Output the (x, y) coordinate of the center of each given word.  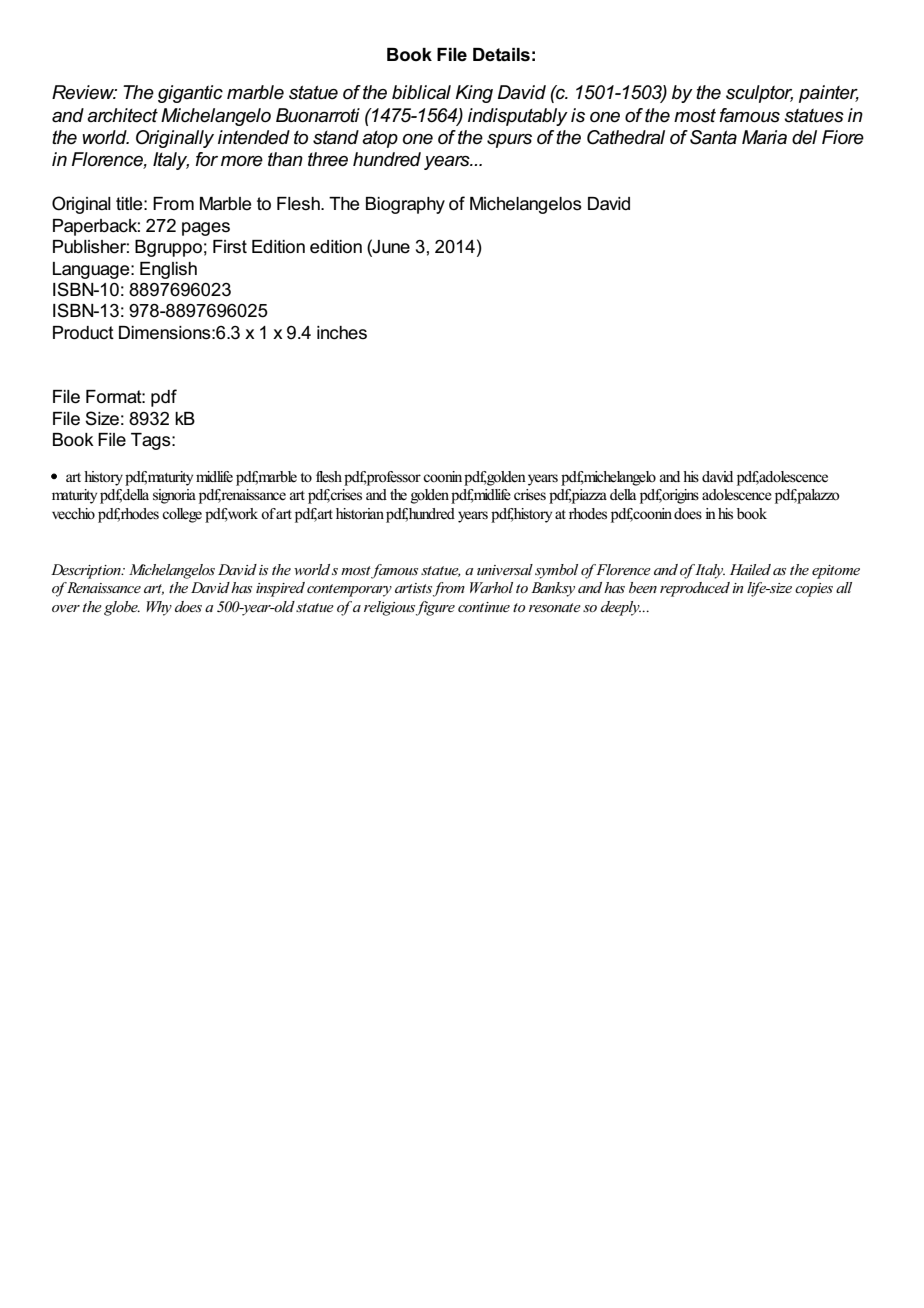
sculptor (759, 94)
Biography (405, 205)
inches (342, 333)
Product (83, 333)
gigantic (190, 94)
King (474, 94)
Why (159, 608)
